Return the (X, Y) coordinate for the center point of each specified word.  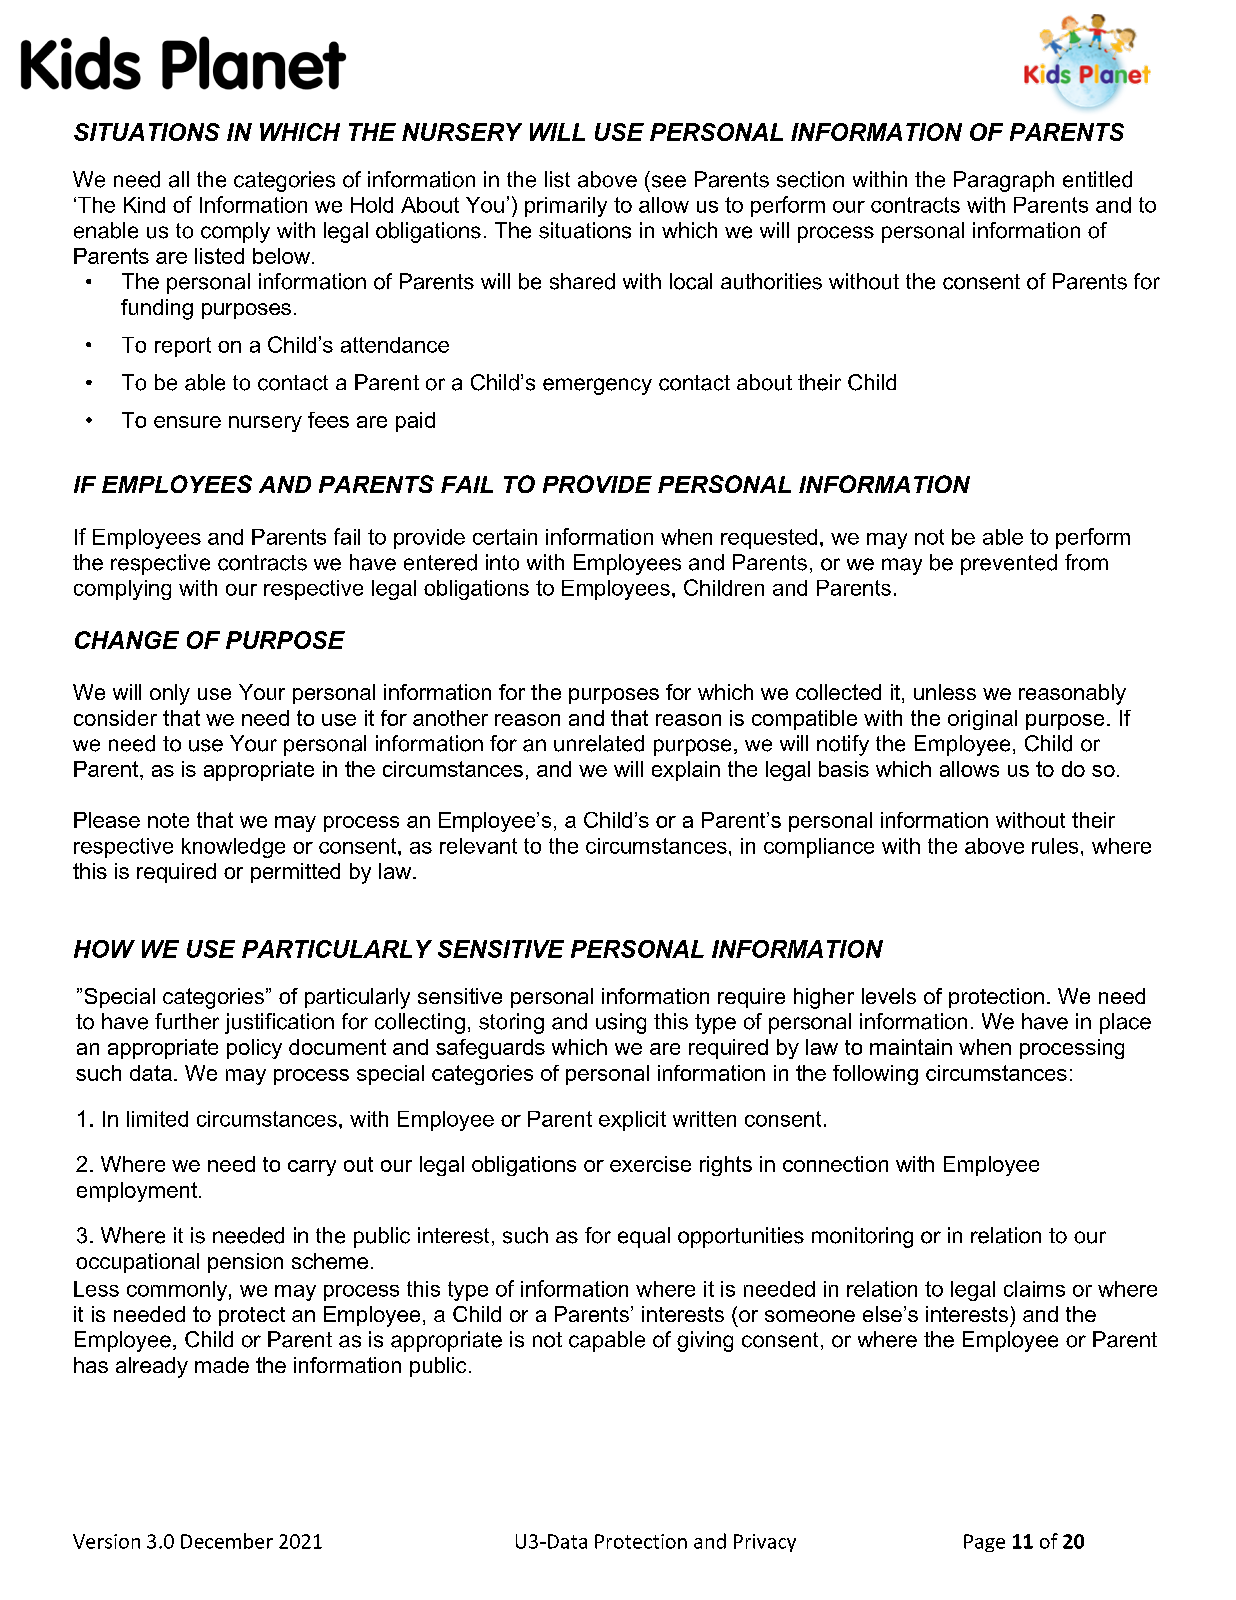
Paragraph (1004, 181)
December (227, 1541)
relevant (478, 846)
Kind (144, 205)
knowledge (233, 848)
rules (1055, 846)
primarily (566, 207)
